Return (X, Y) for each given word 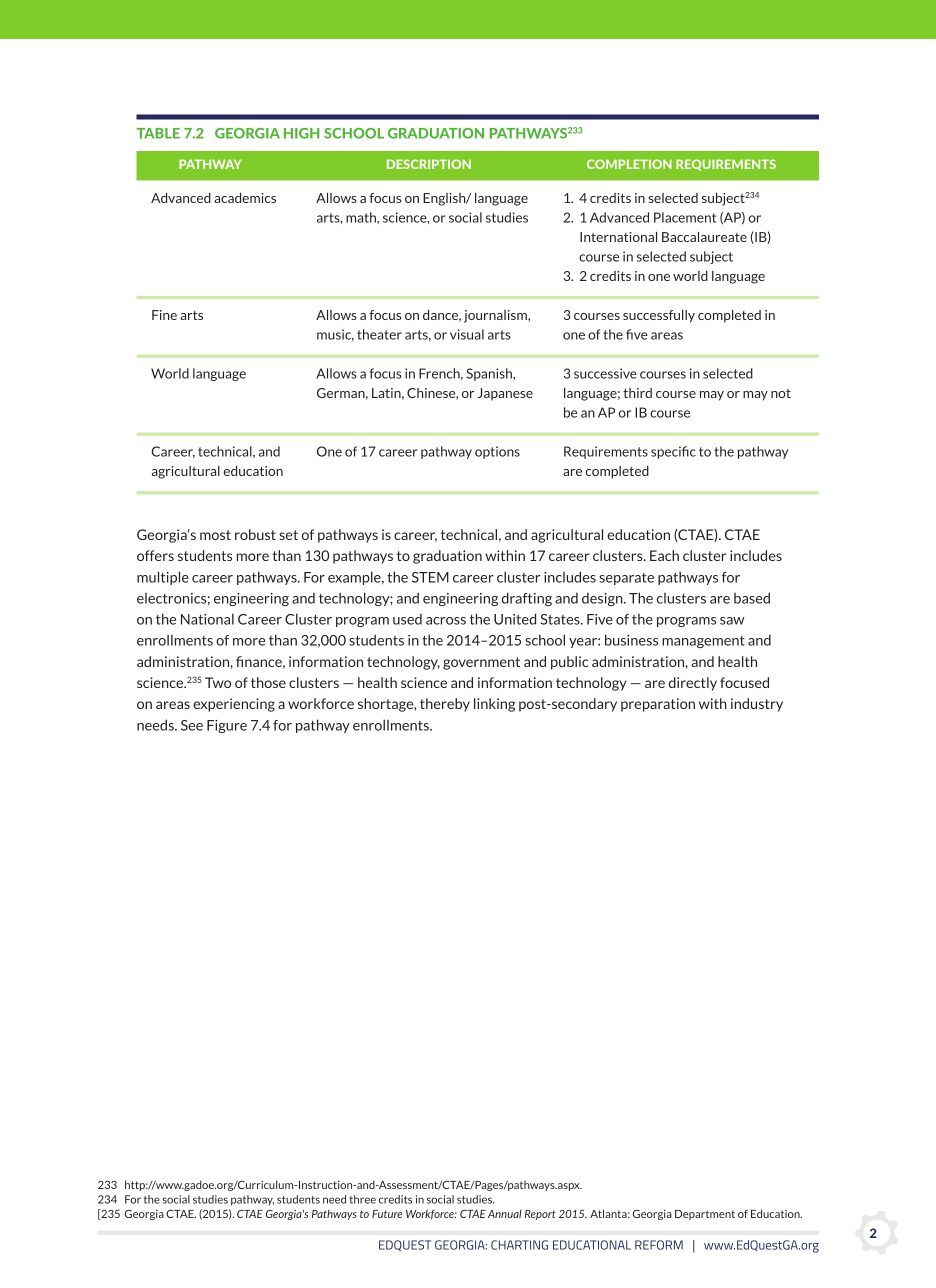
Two (218, 682)
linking (494, 705)
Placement (685, 217)
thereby (445, 705)
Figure (227, 726)
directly (693, 684)
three (362, 1199)
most (215, 535)
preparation (658, 705)
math (362, 218)
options (497, 452)
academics (245, 198)
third (637, 393)
